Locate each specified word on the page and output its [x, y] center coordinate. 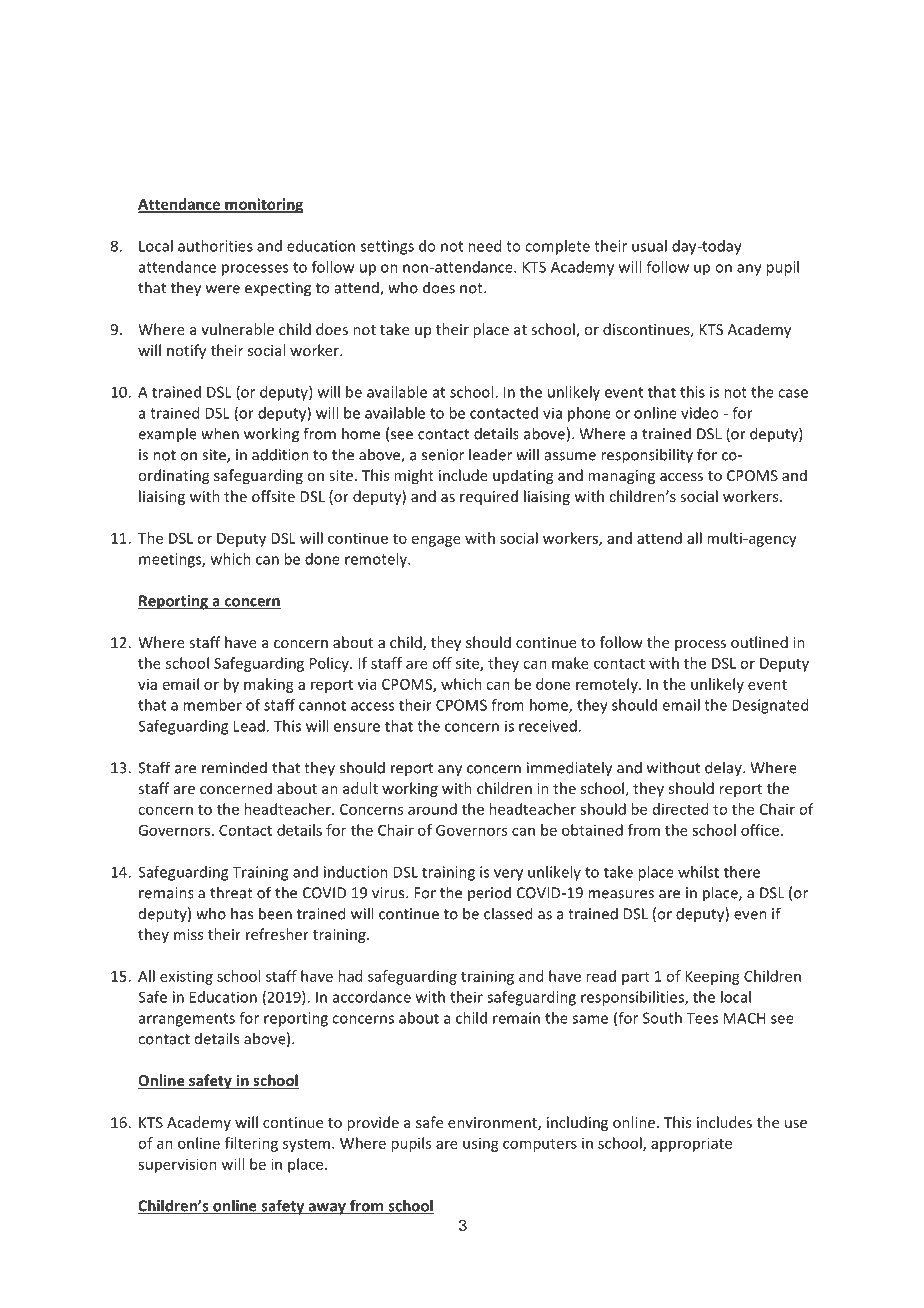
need [484, 246]
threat [231, 892]
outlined [759, 642]
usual [649, 246]
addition [280, 454]
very [508, 875]
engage [436, 541]
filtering [251, 1144]
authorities [215, 246]
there [742, 872]
